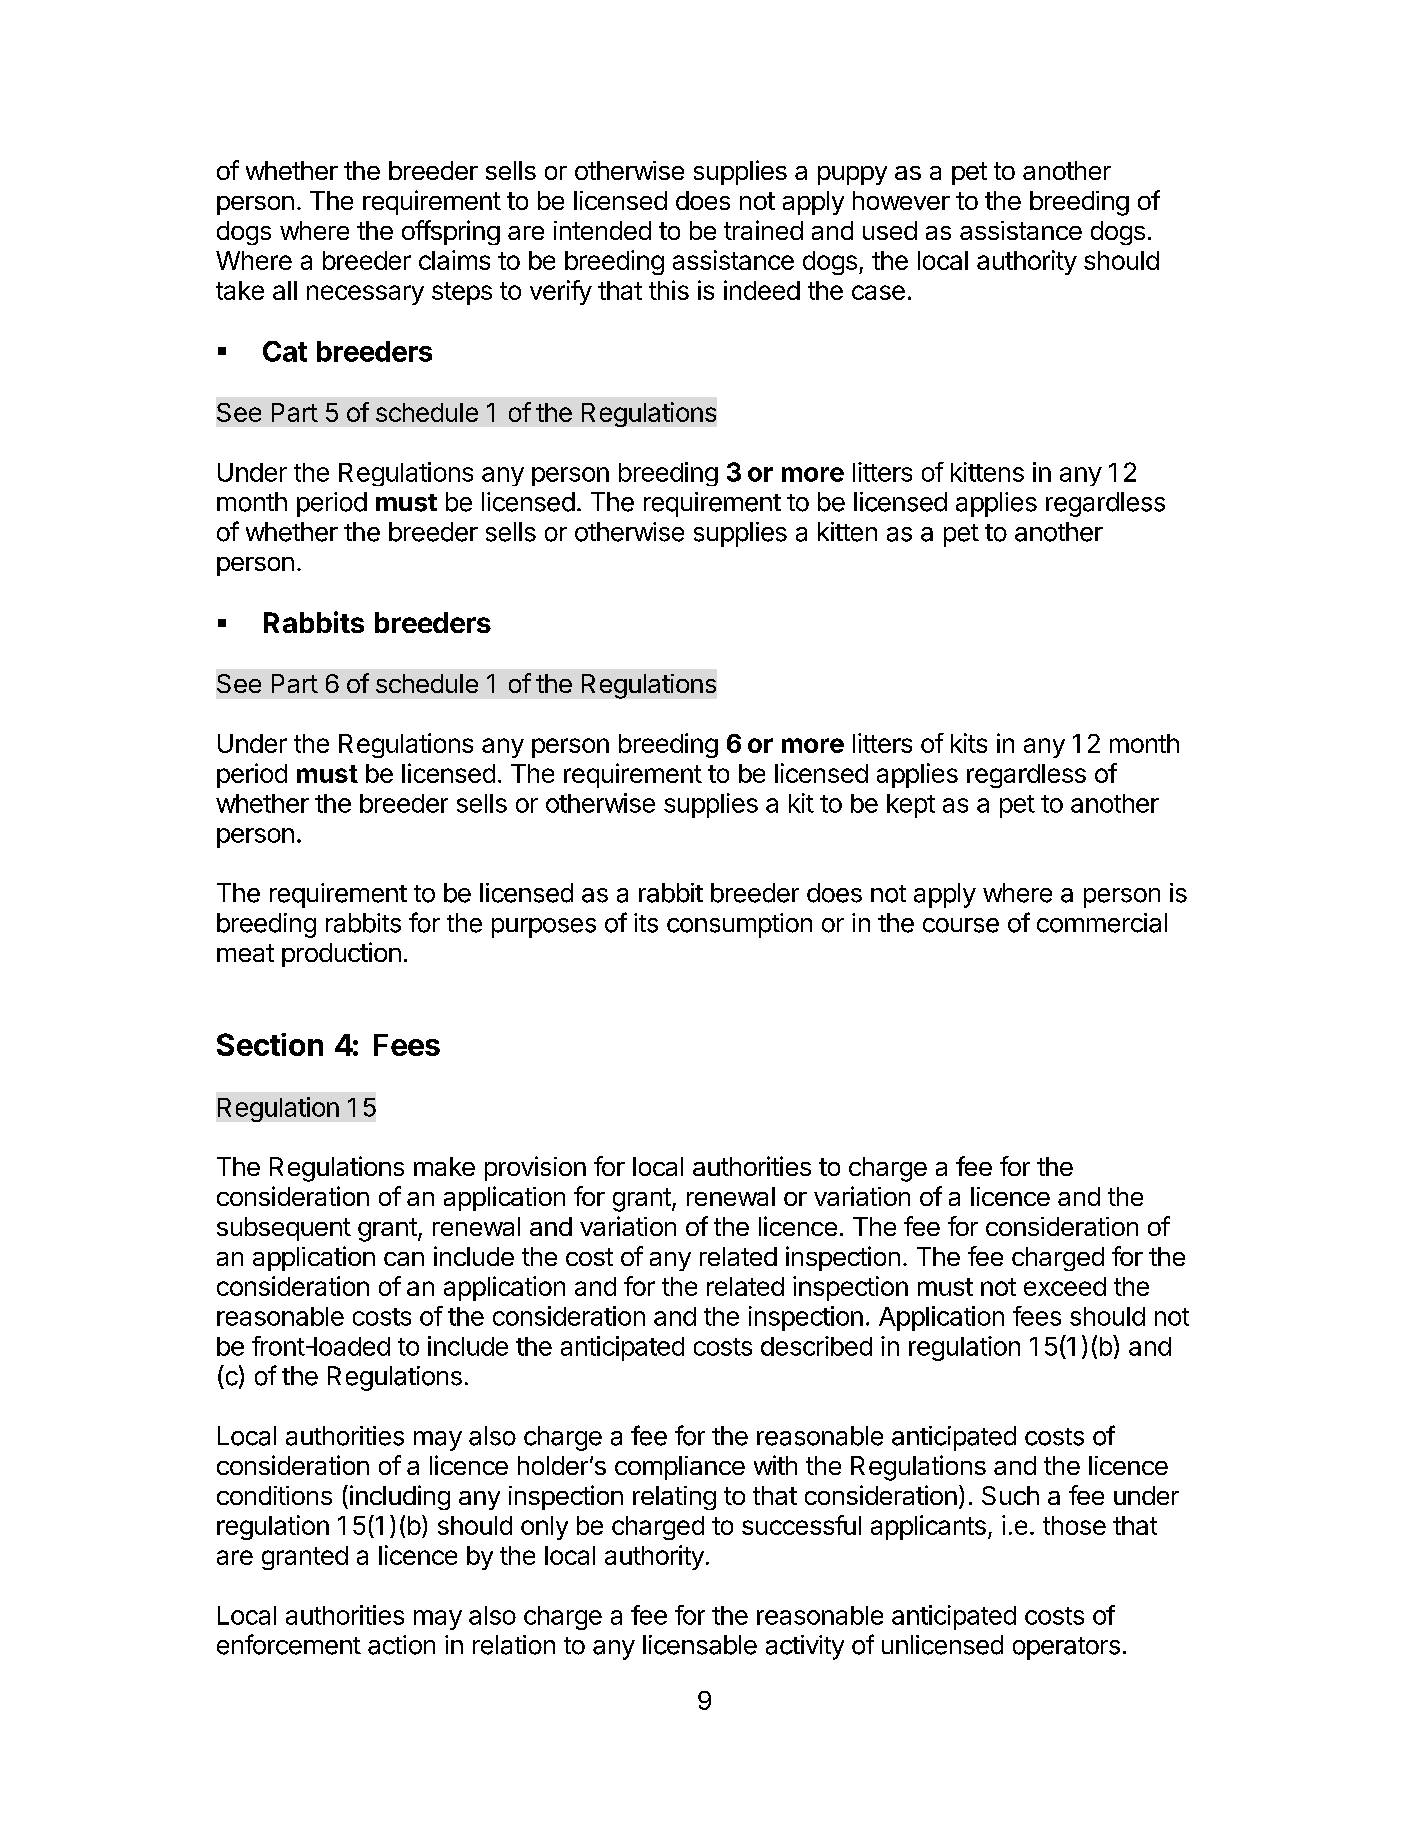 The height and width of the image is (1823, 1408). What do you see at coordinates (289, 1644) in the image?
I see `enforcement` at bounding box center [289, 1644].
